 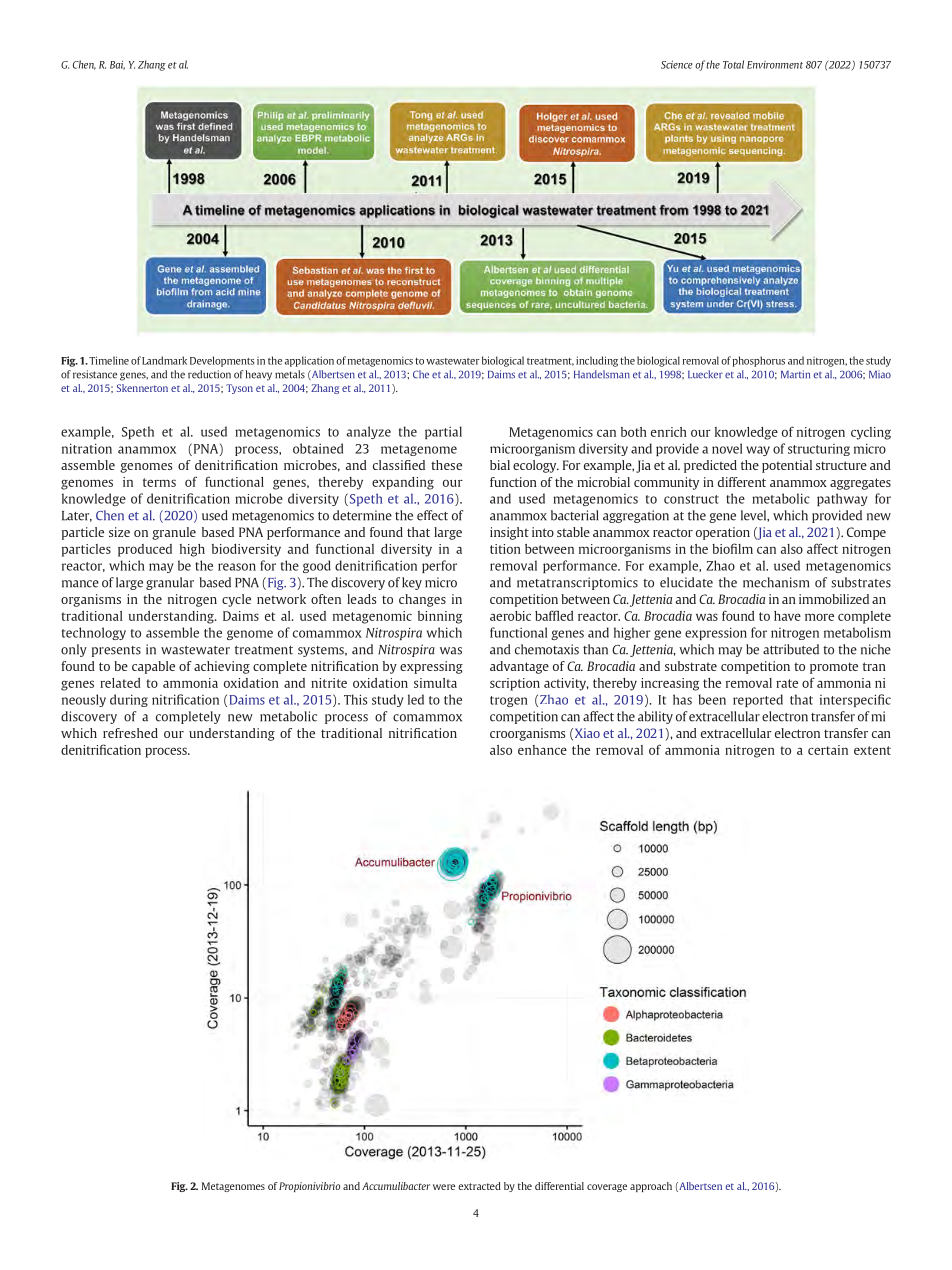 I want to click on were, so click(x=444, y=1187).
